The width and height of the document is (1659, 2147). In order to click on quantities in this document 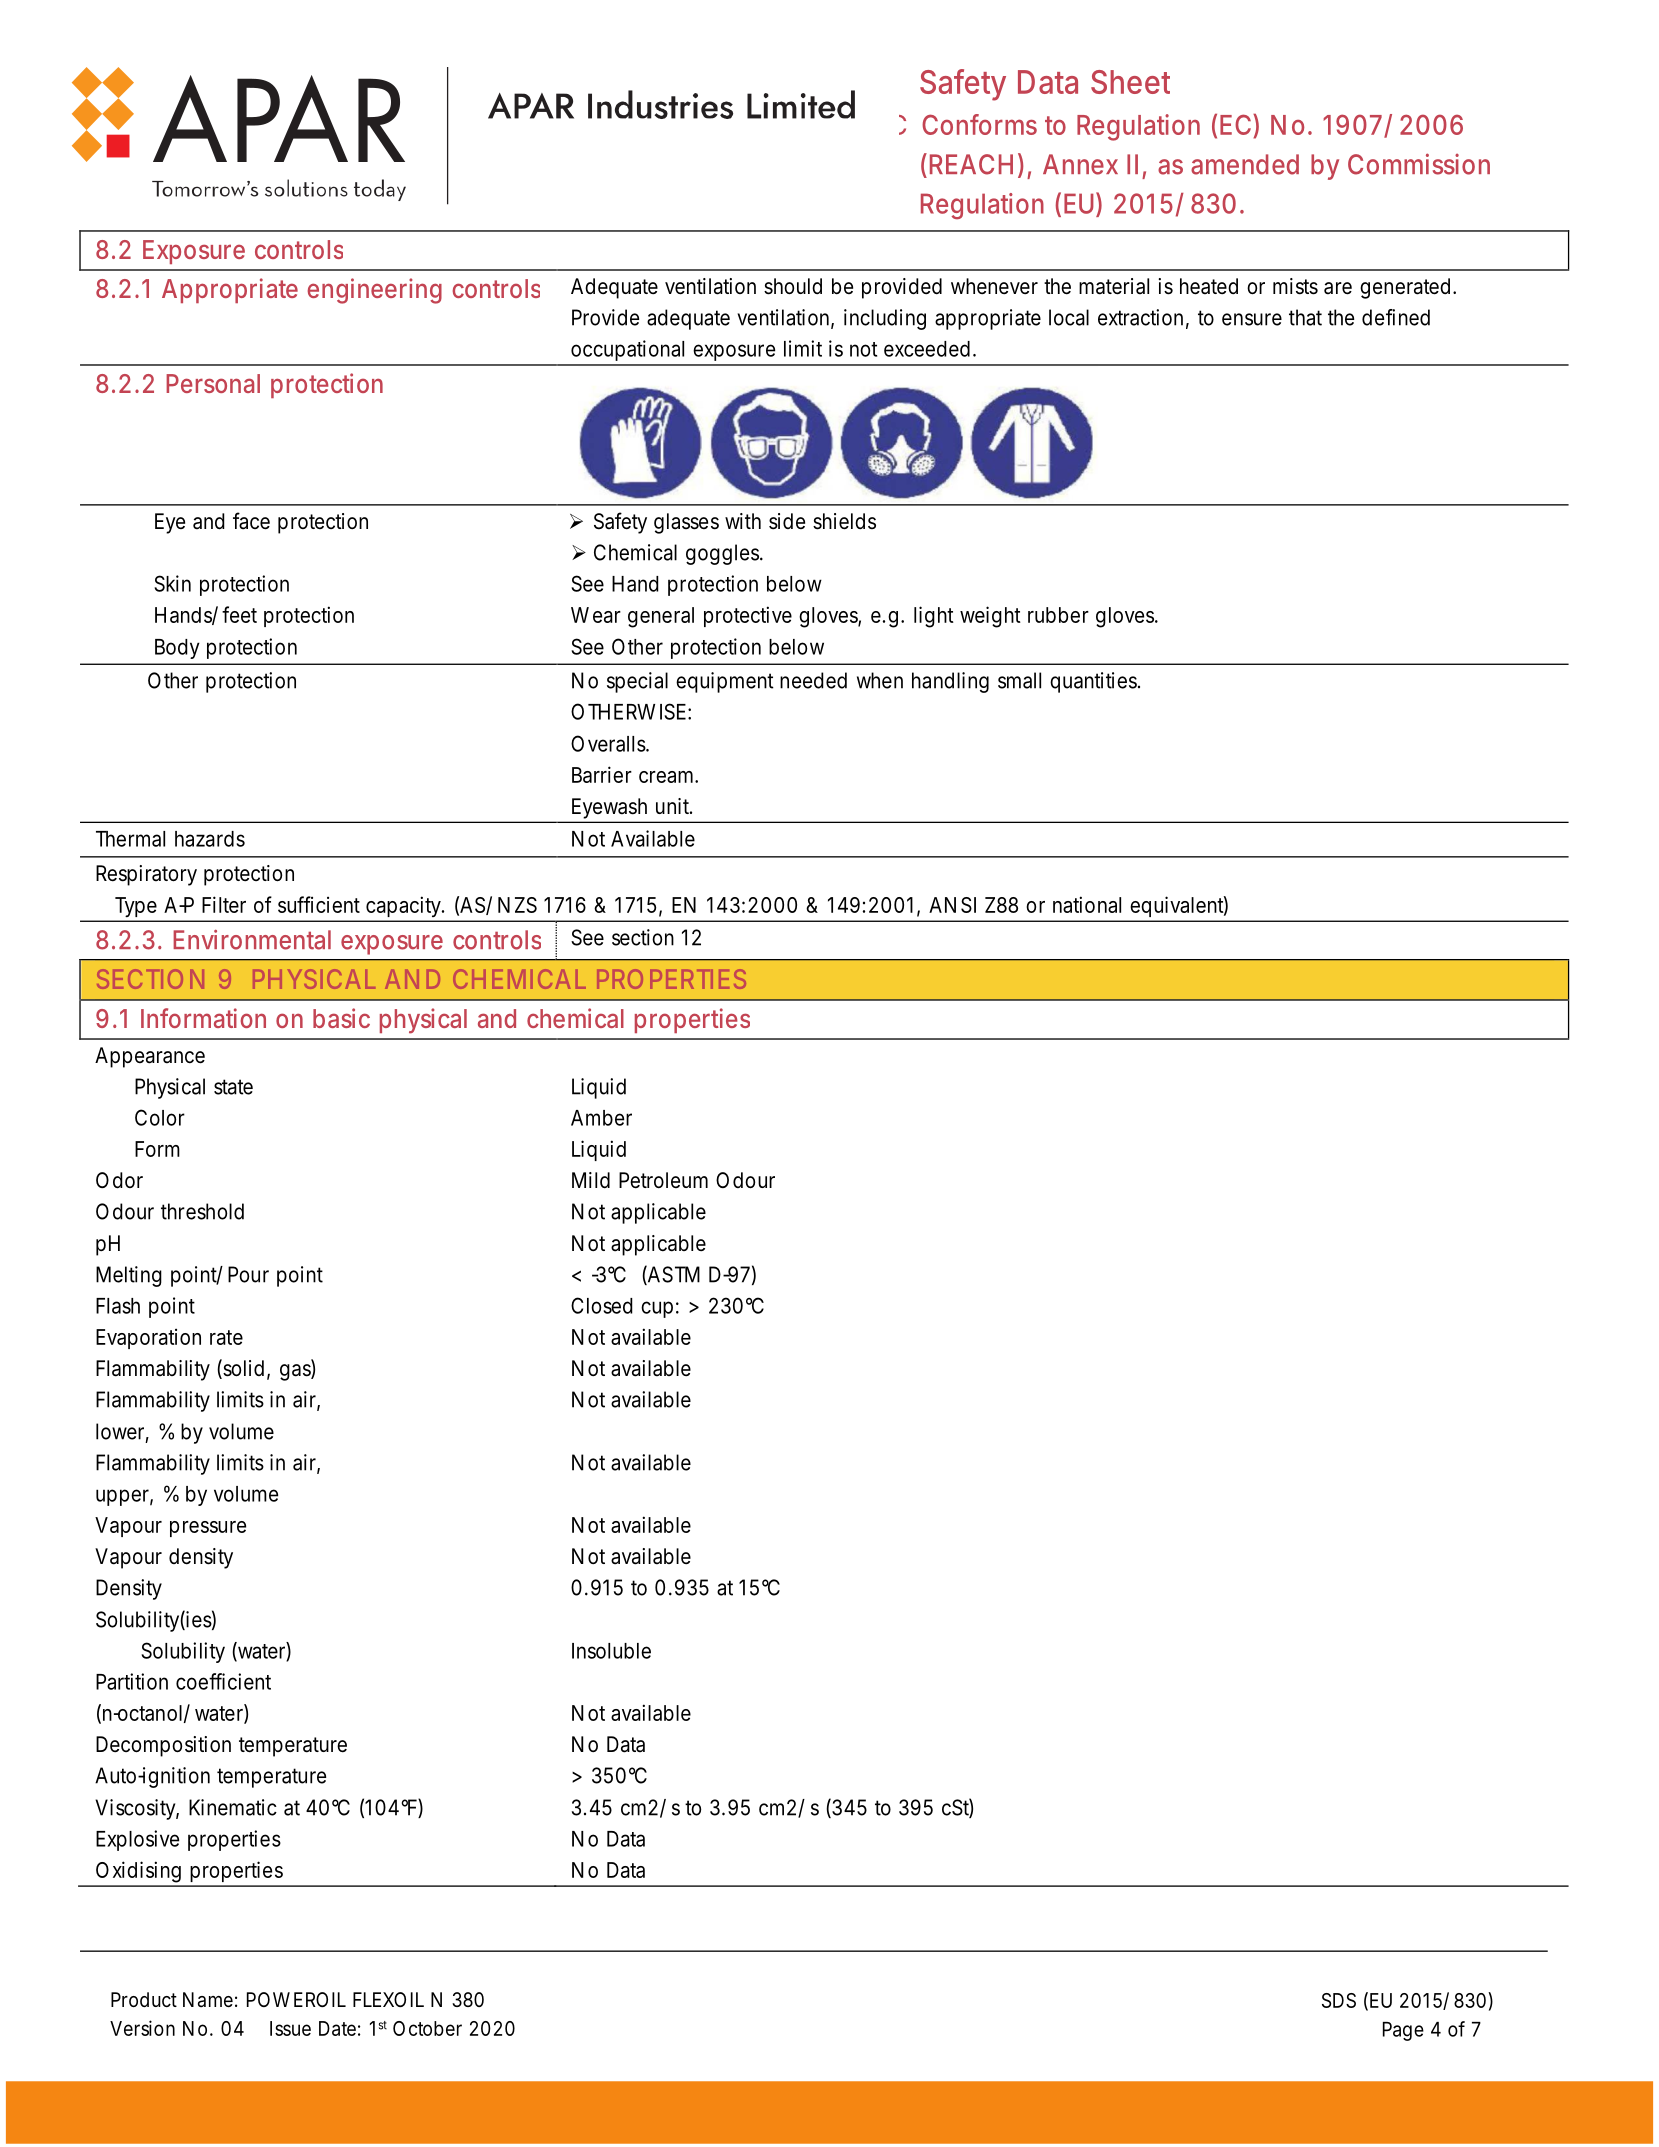, I will do `click(1095, 682)`.
